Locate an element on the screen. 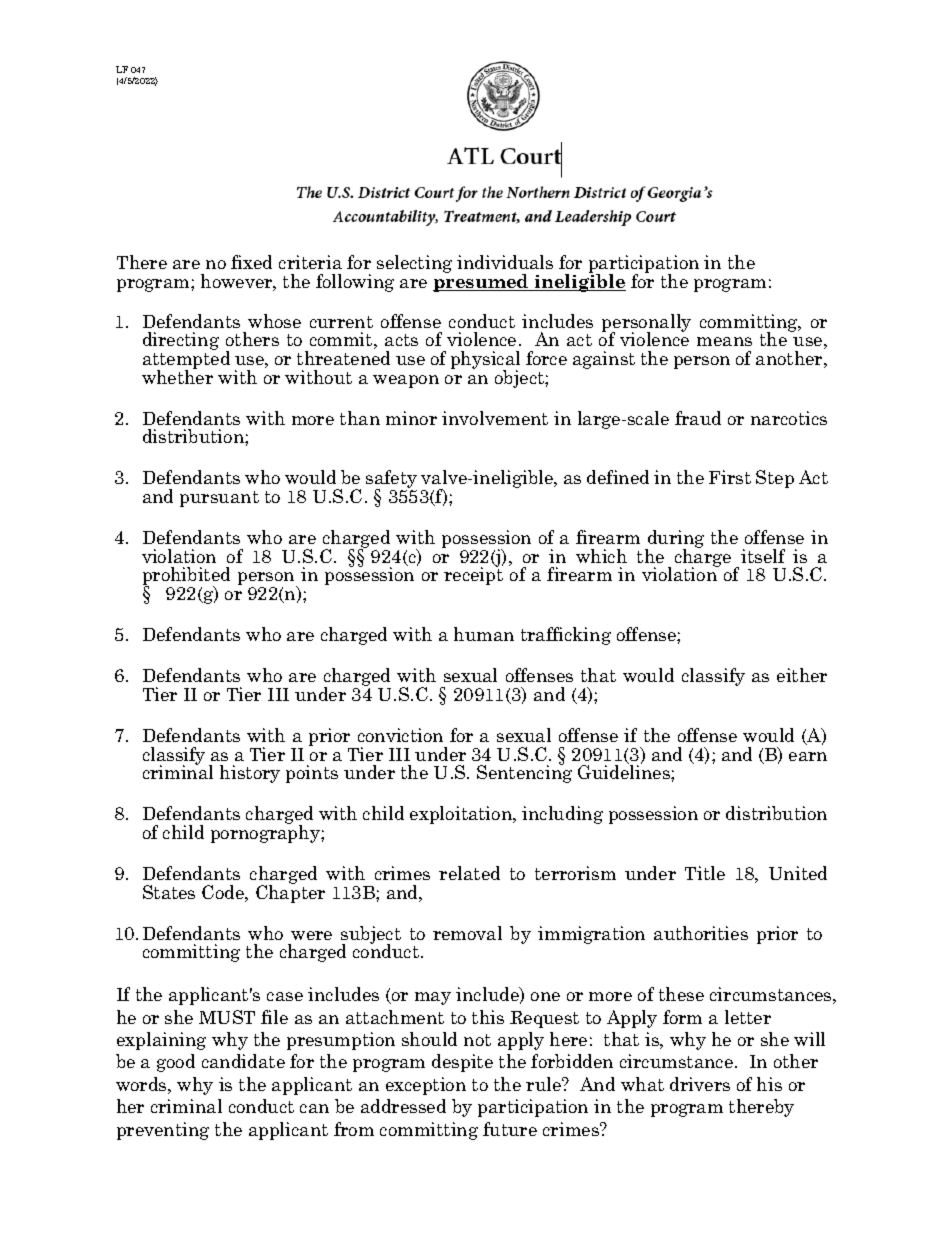  human is located at coordinates (484, 634).
